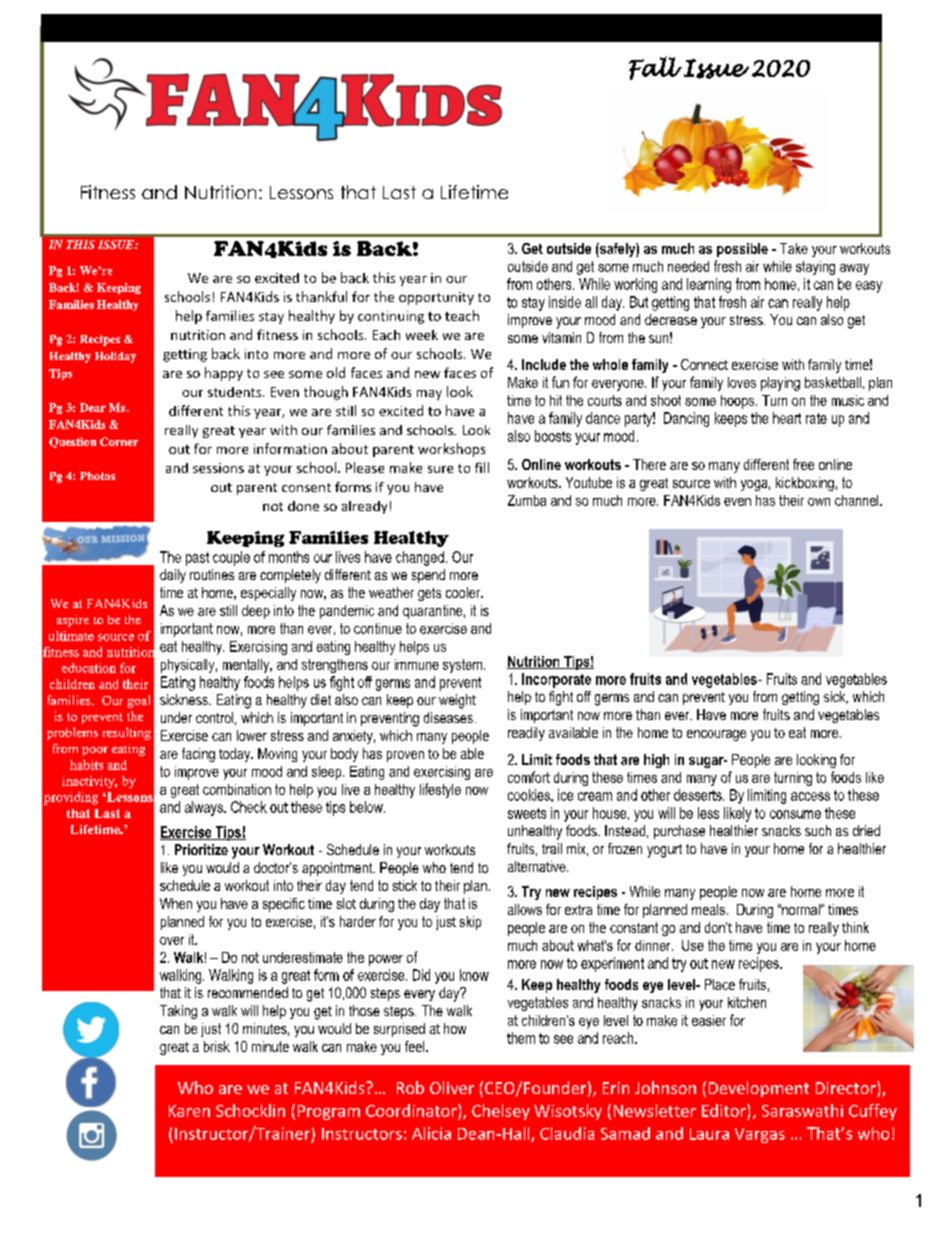  What do you see at coordinates (470, 923) in the image?
I see `skip` at bounding box center [470, 923].
